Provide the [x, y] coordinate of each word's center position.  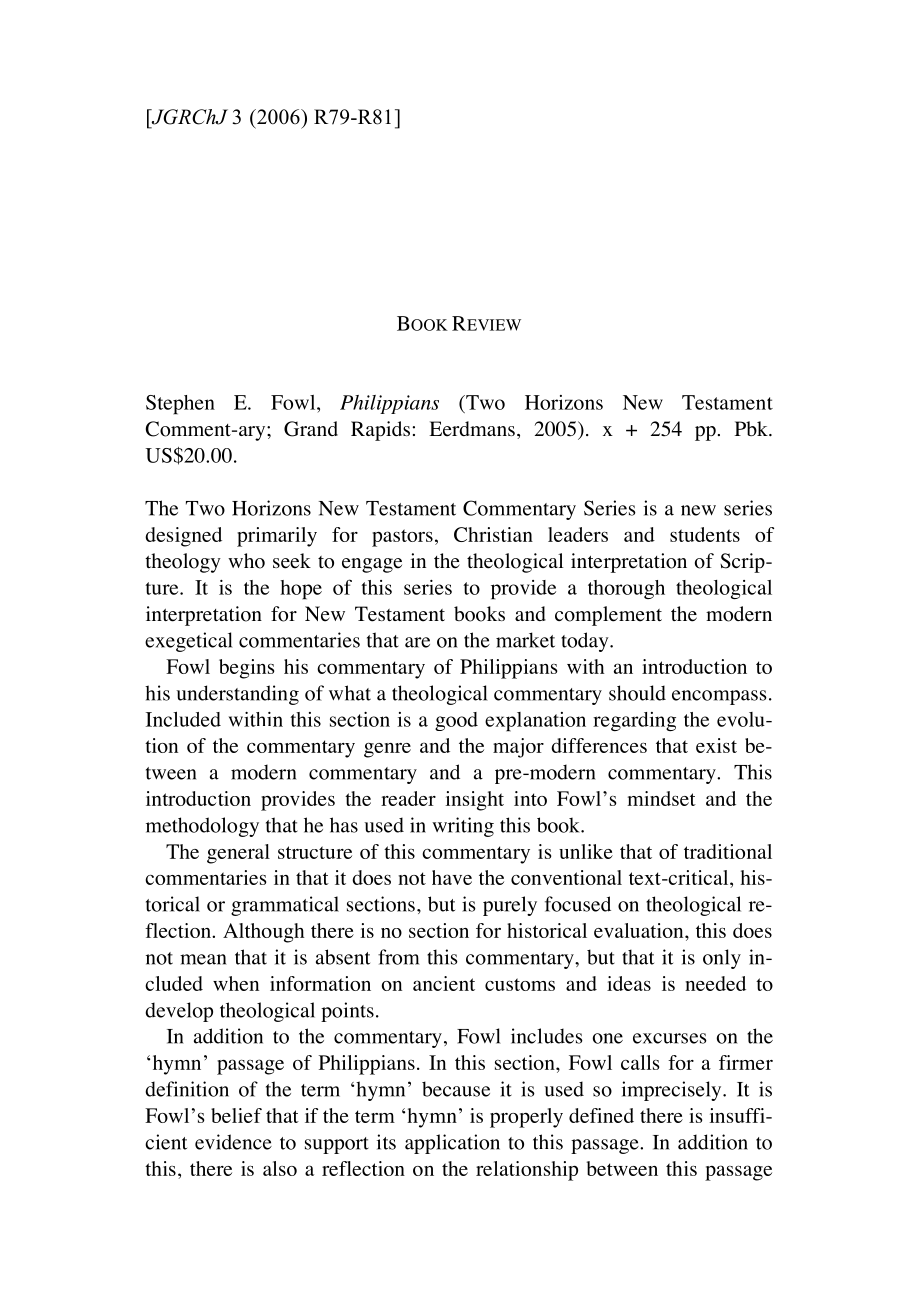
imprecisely [673, 1091]
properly [526, 1118]
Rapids [380, 431]
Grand [311, 429]
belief [236, 1115]
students [705, 534]
